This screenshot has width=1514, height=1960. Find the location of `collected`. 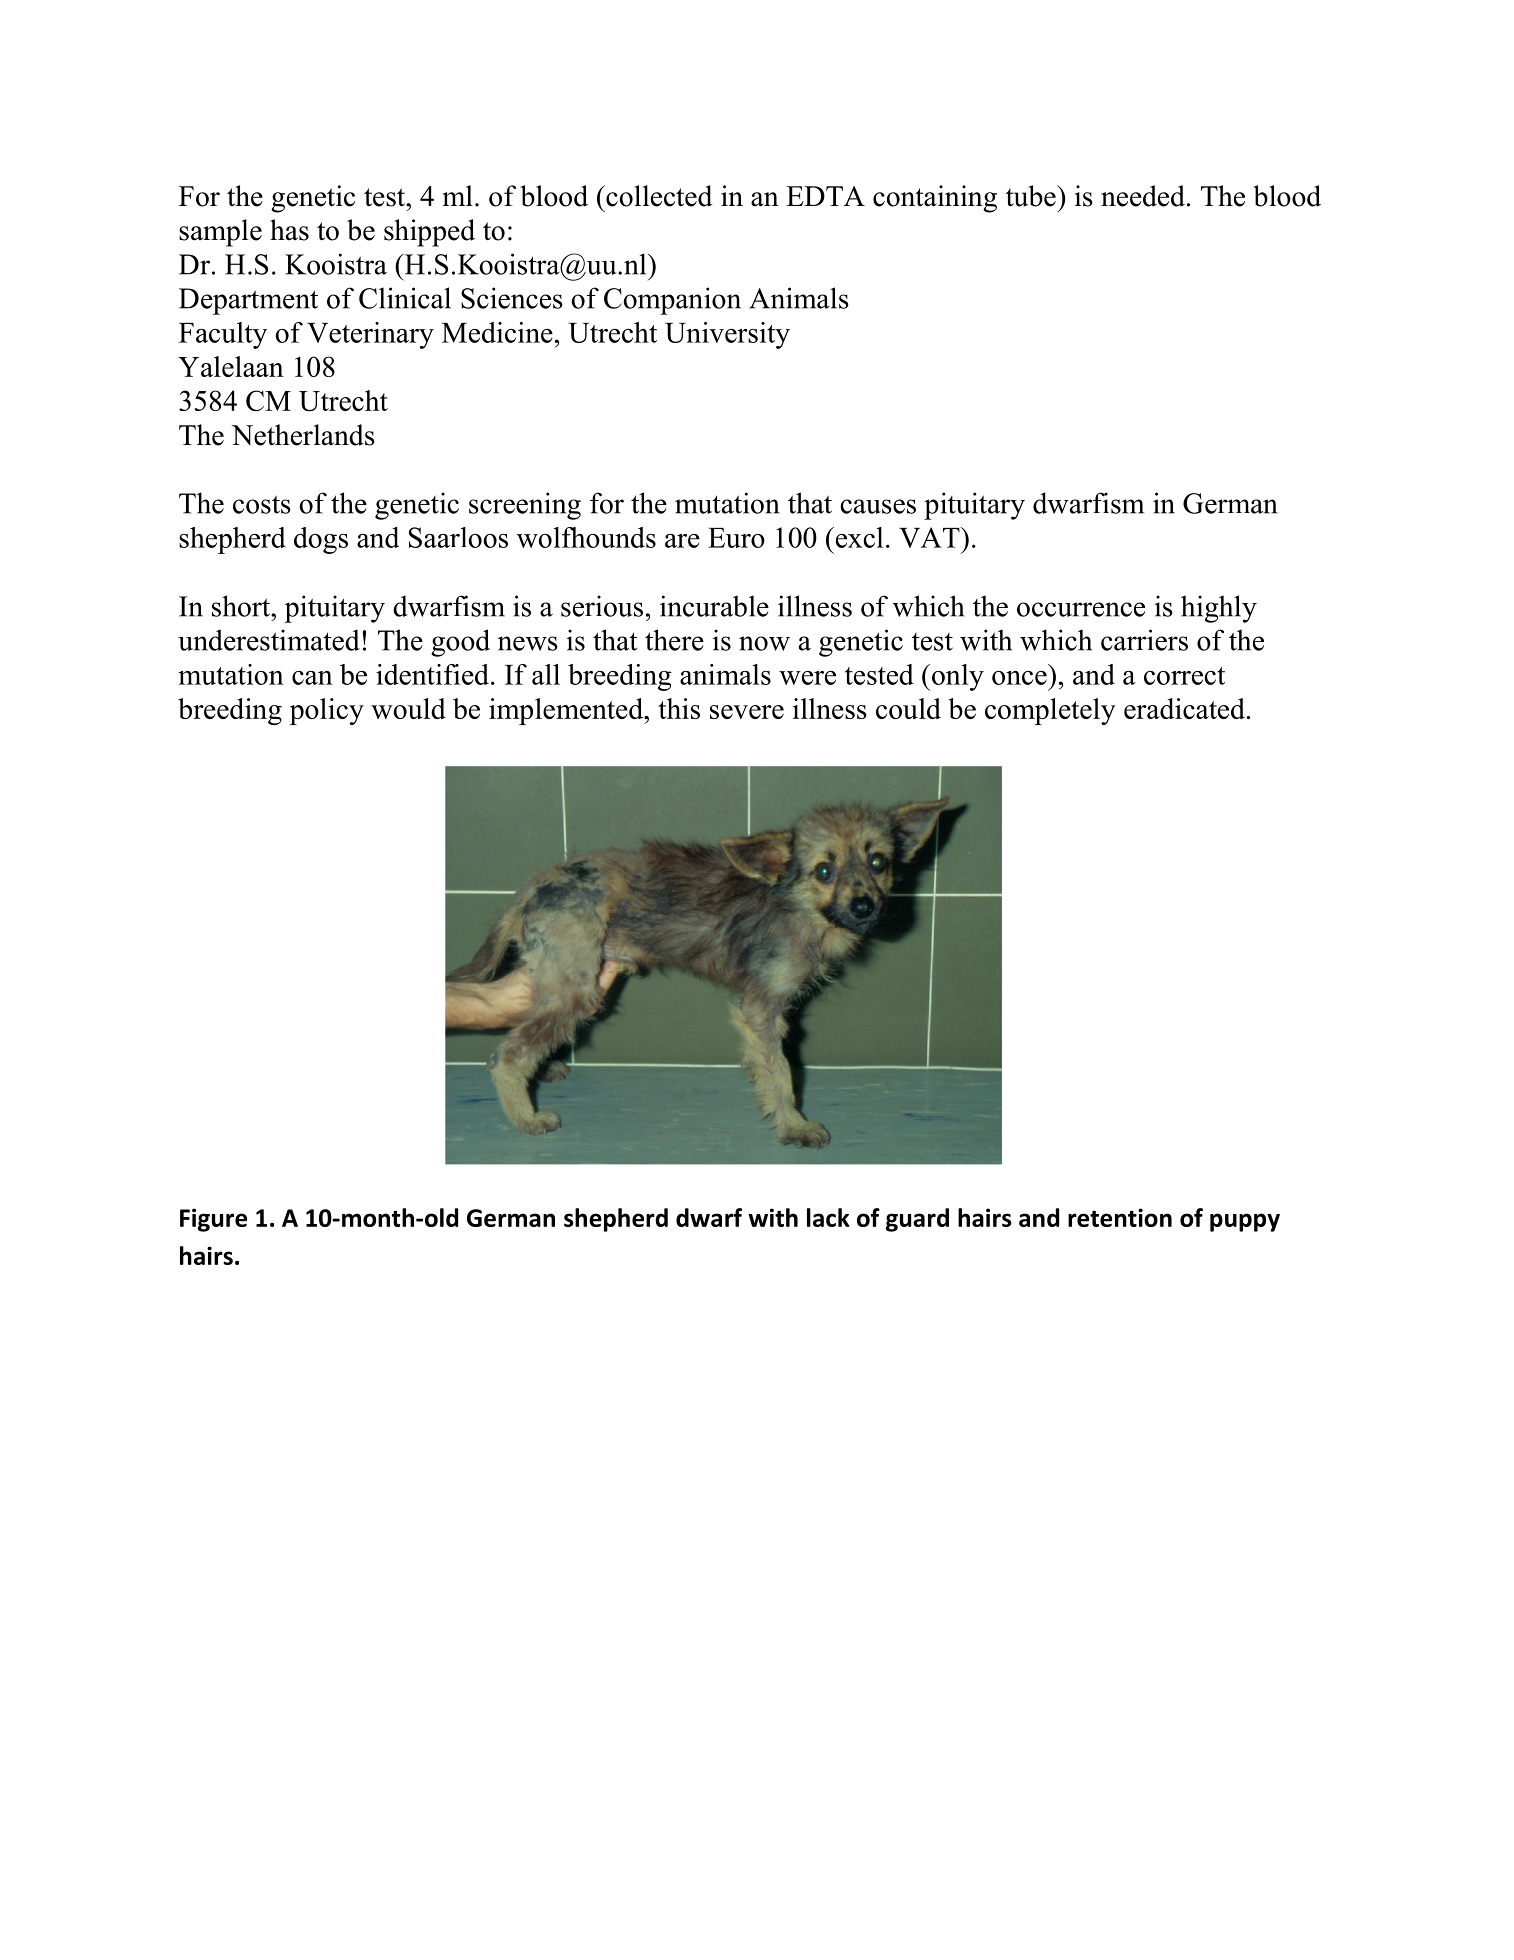

collected is located at coordinates (658, 196).
